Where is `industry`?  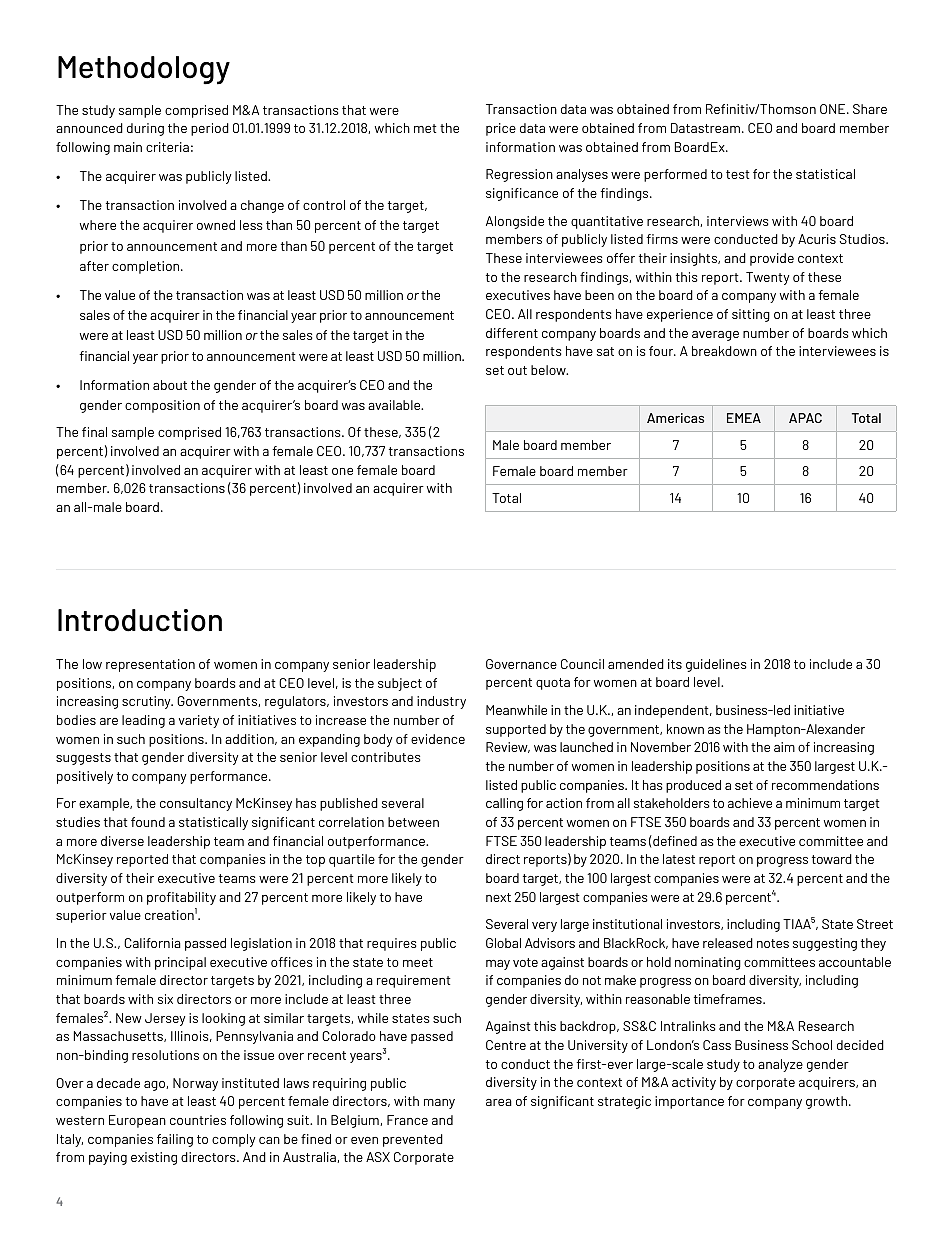 industry is located at coordinates (441, 702).
